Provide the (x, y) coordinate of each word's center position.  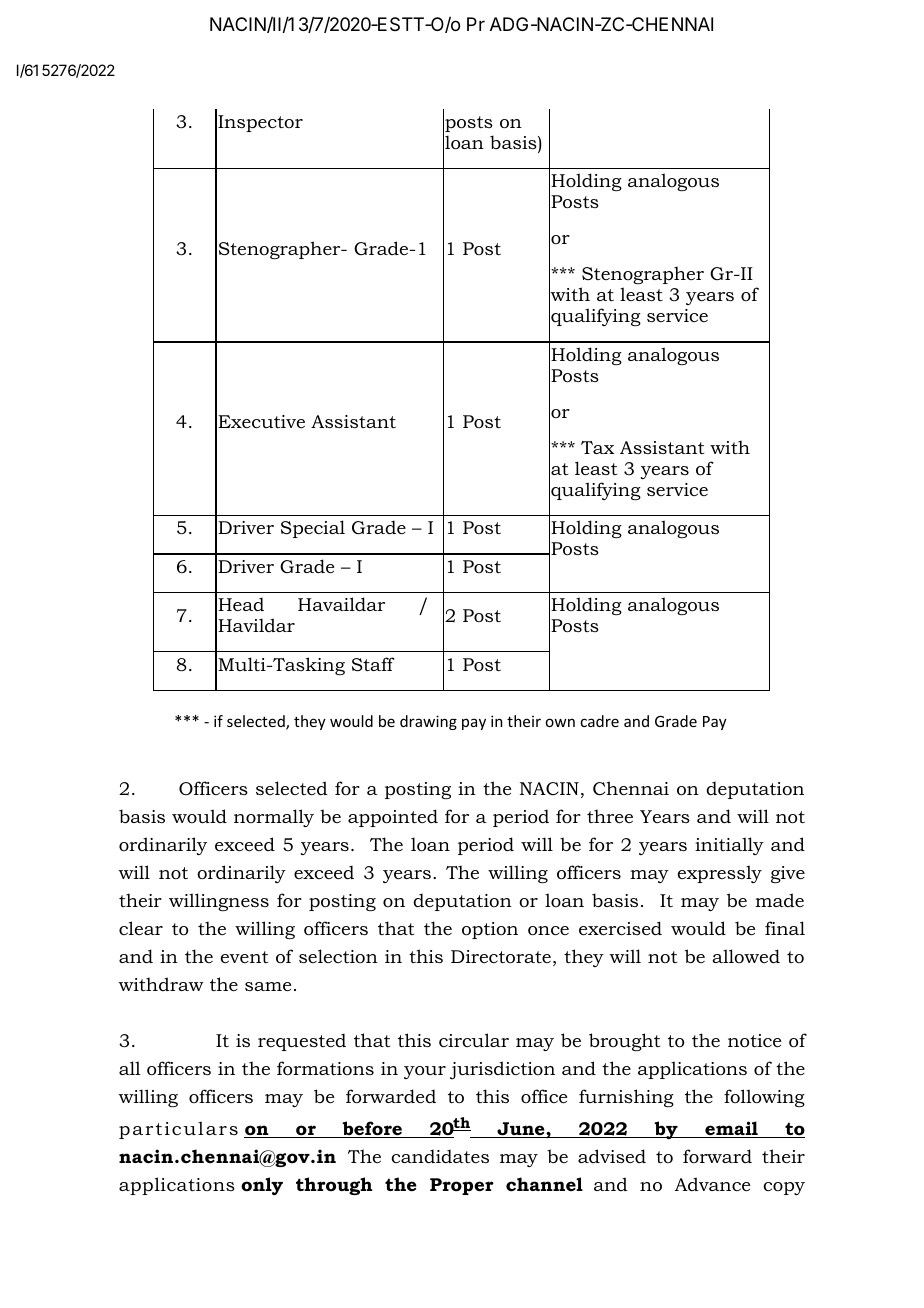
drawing (428, 722)
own (560, 722)
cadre (599, 721)
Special (313, 529)
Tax (597, 447)
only (262, 1186)
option (490, 930)
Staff (373, 664)
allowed (746, 956)
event (244, 957)
